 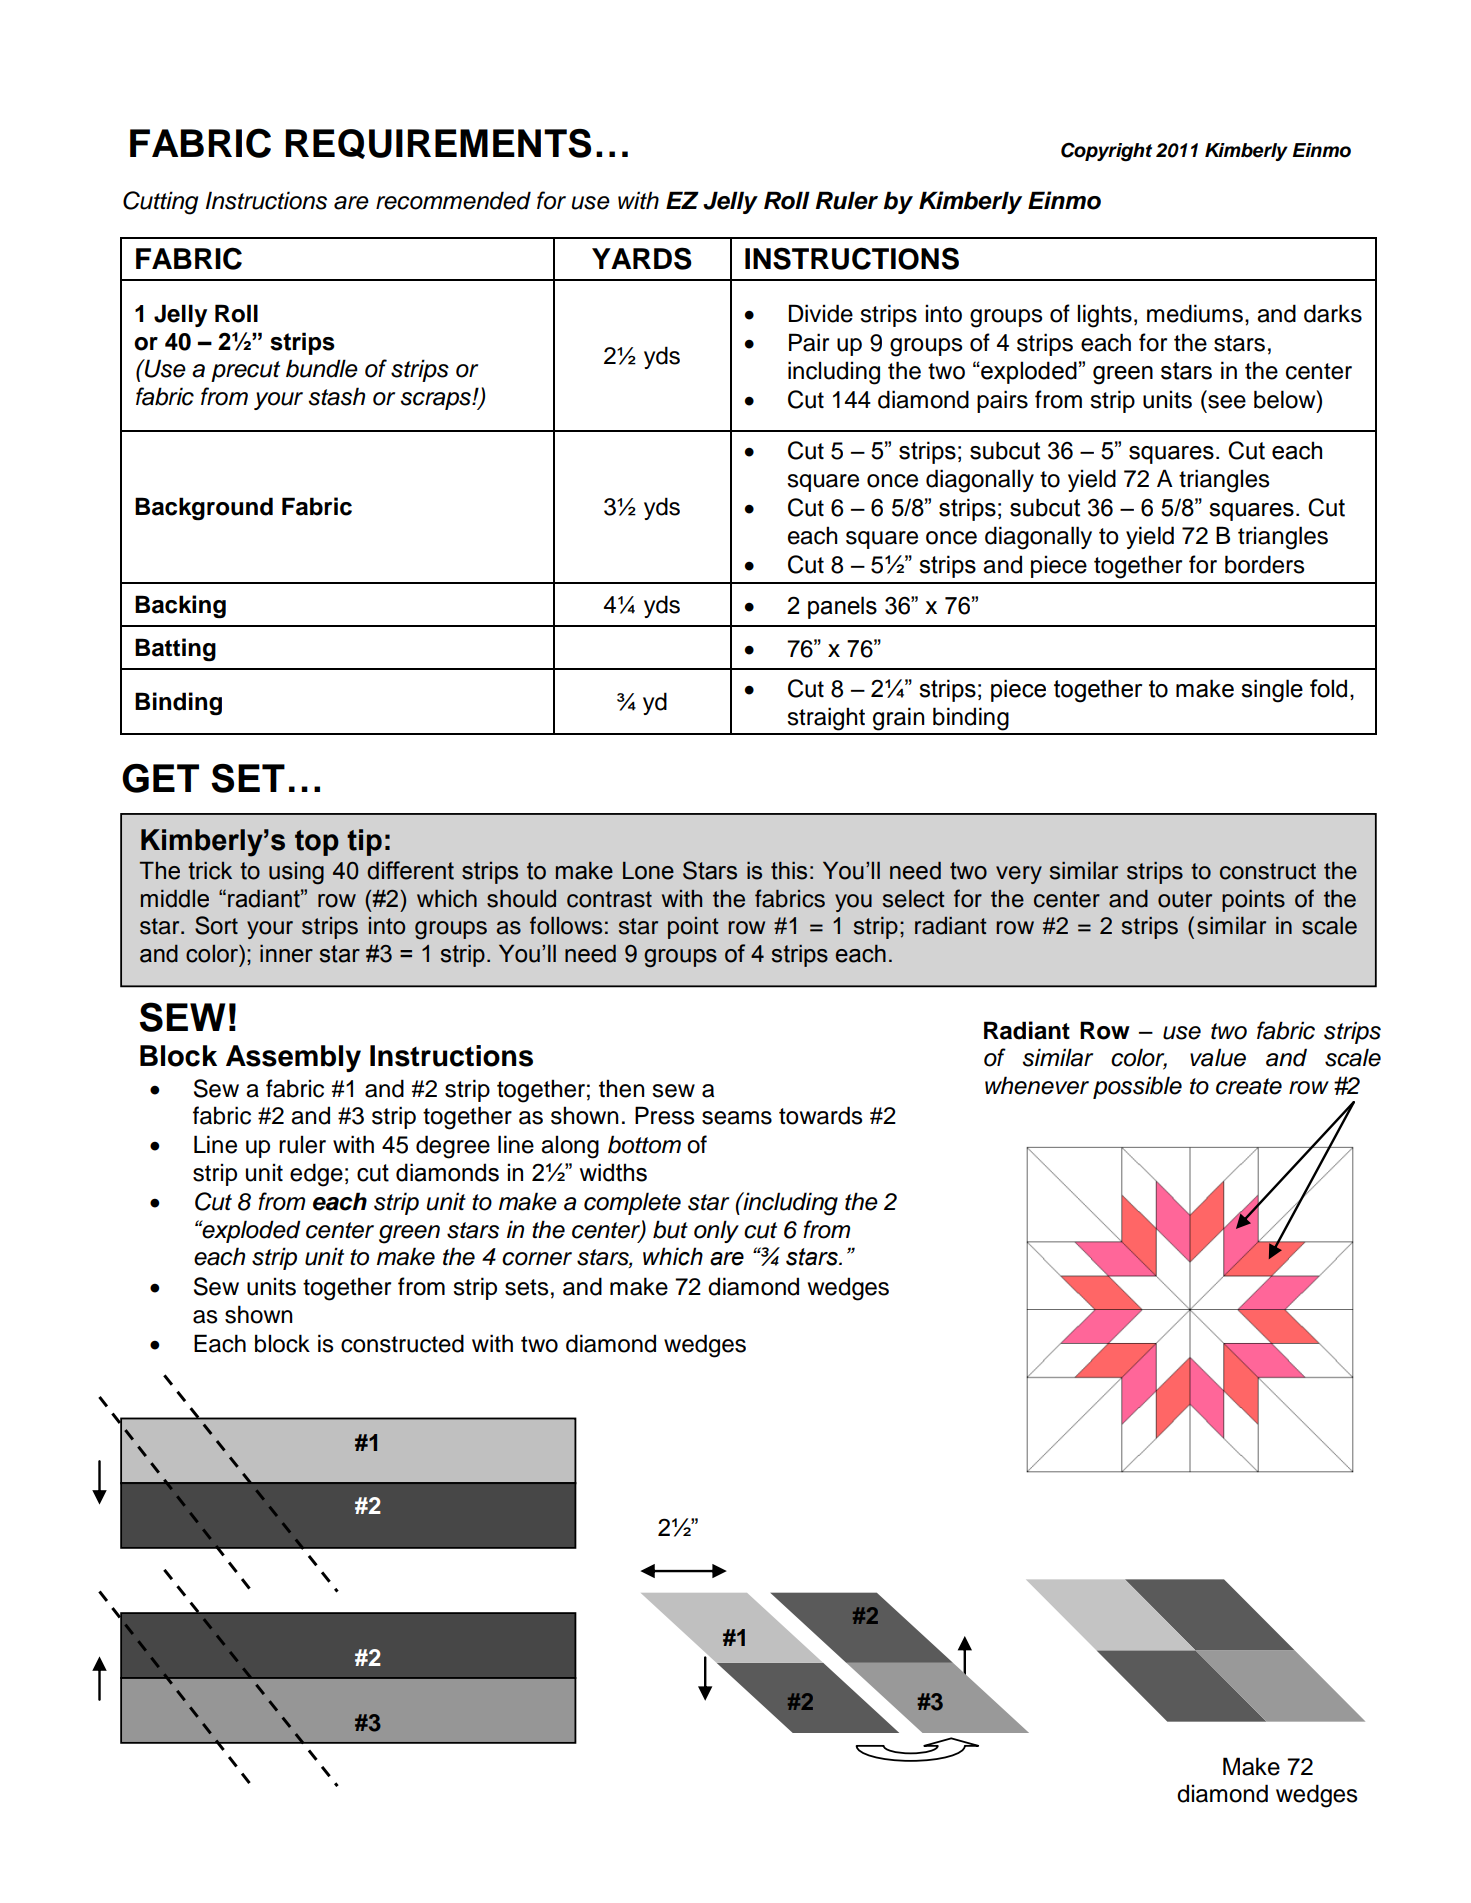 What do you see at coordinates (1265, 564) in the image?
I see `borders` at bounding box center [1265, 564].
